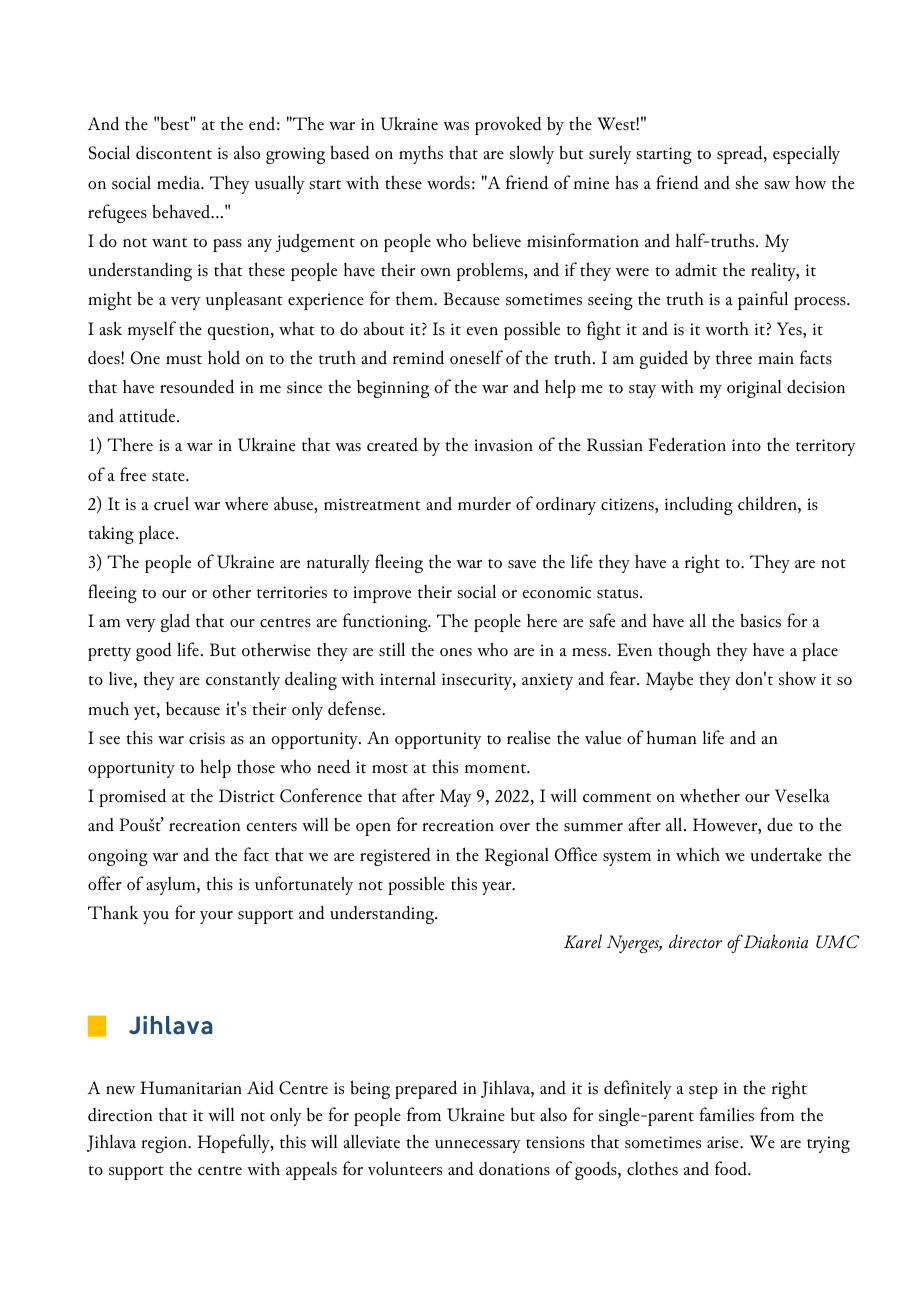 The width and height of the page is (924, 1308). What do you see at coordinates (780, 824) in the page?
I see `due` at bounding box center [780, 824].
